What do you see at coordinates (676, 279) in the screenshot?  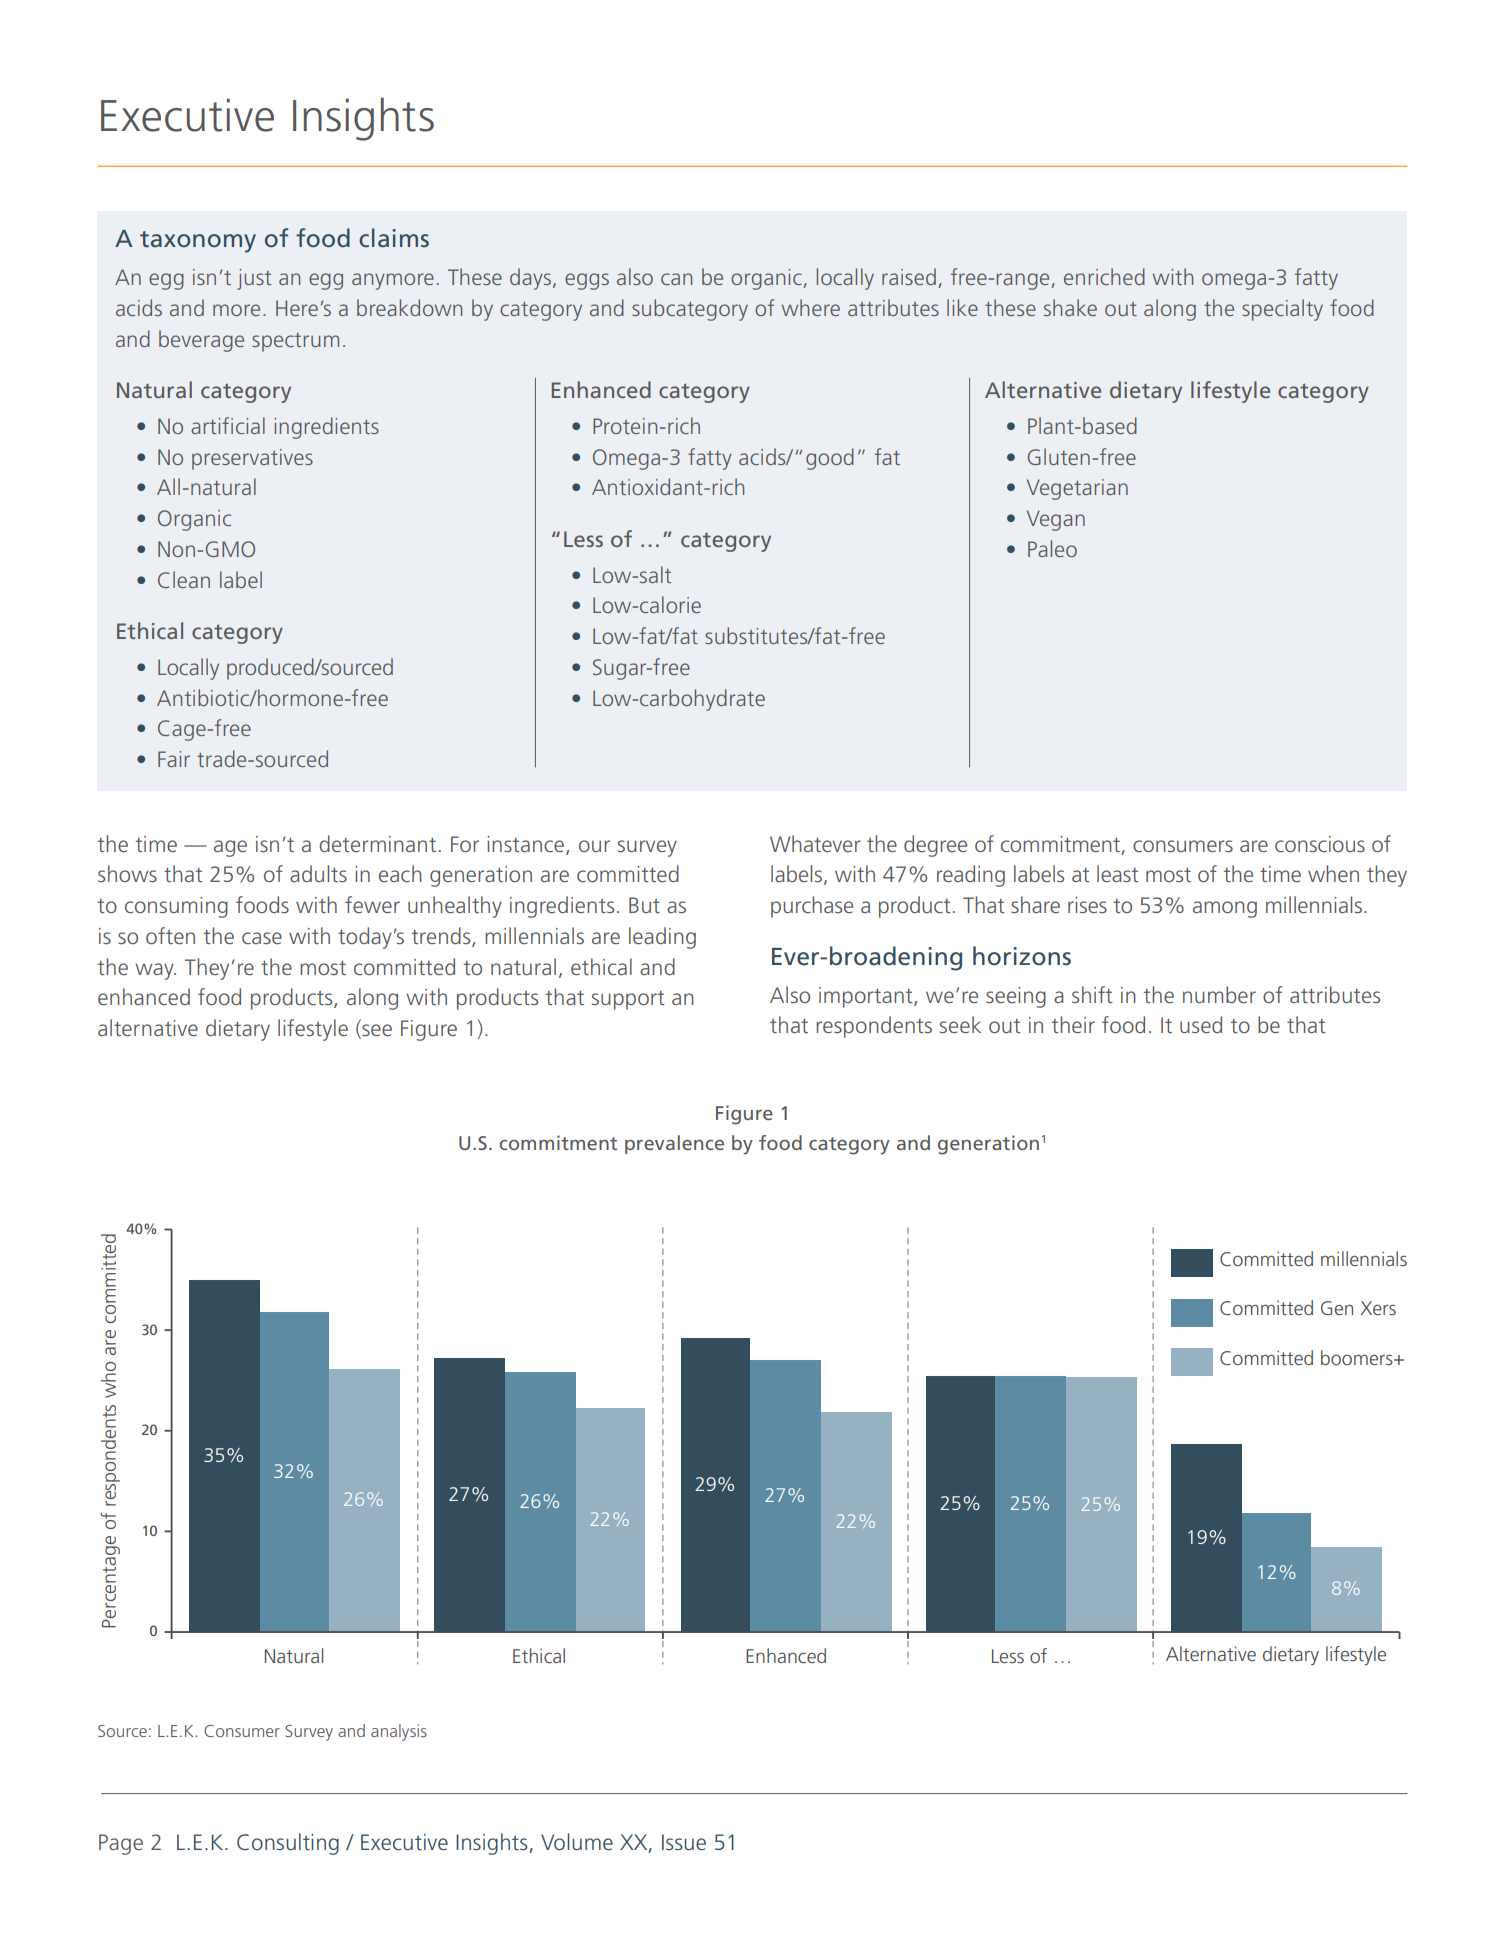 I see `can` at bounding box center [676, 279].
